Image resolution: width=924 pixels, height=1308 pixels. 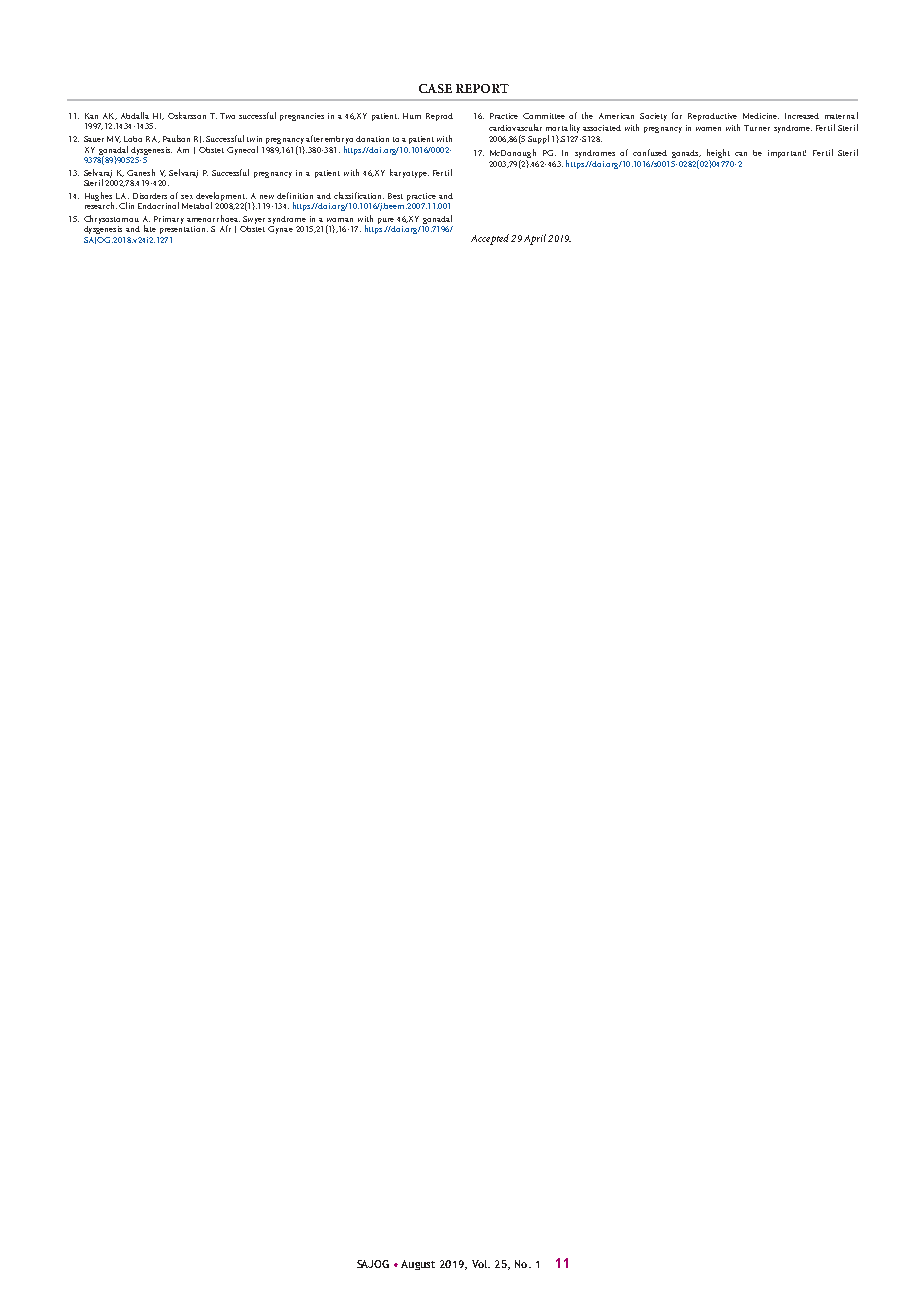 I want to click on REPORT, so click(x=482, y=88).
